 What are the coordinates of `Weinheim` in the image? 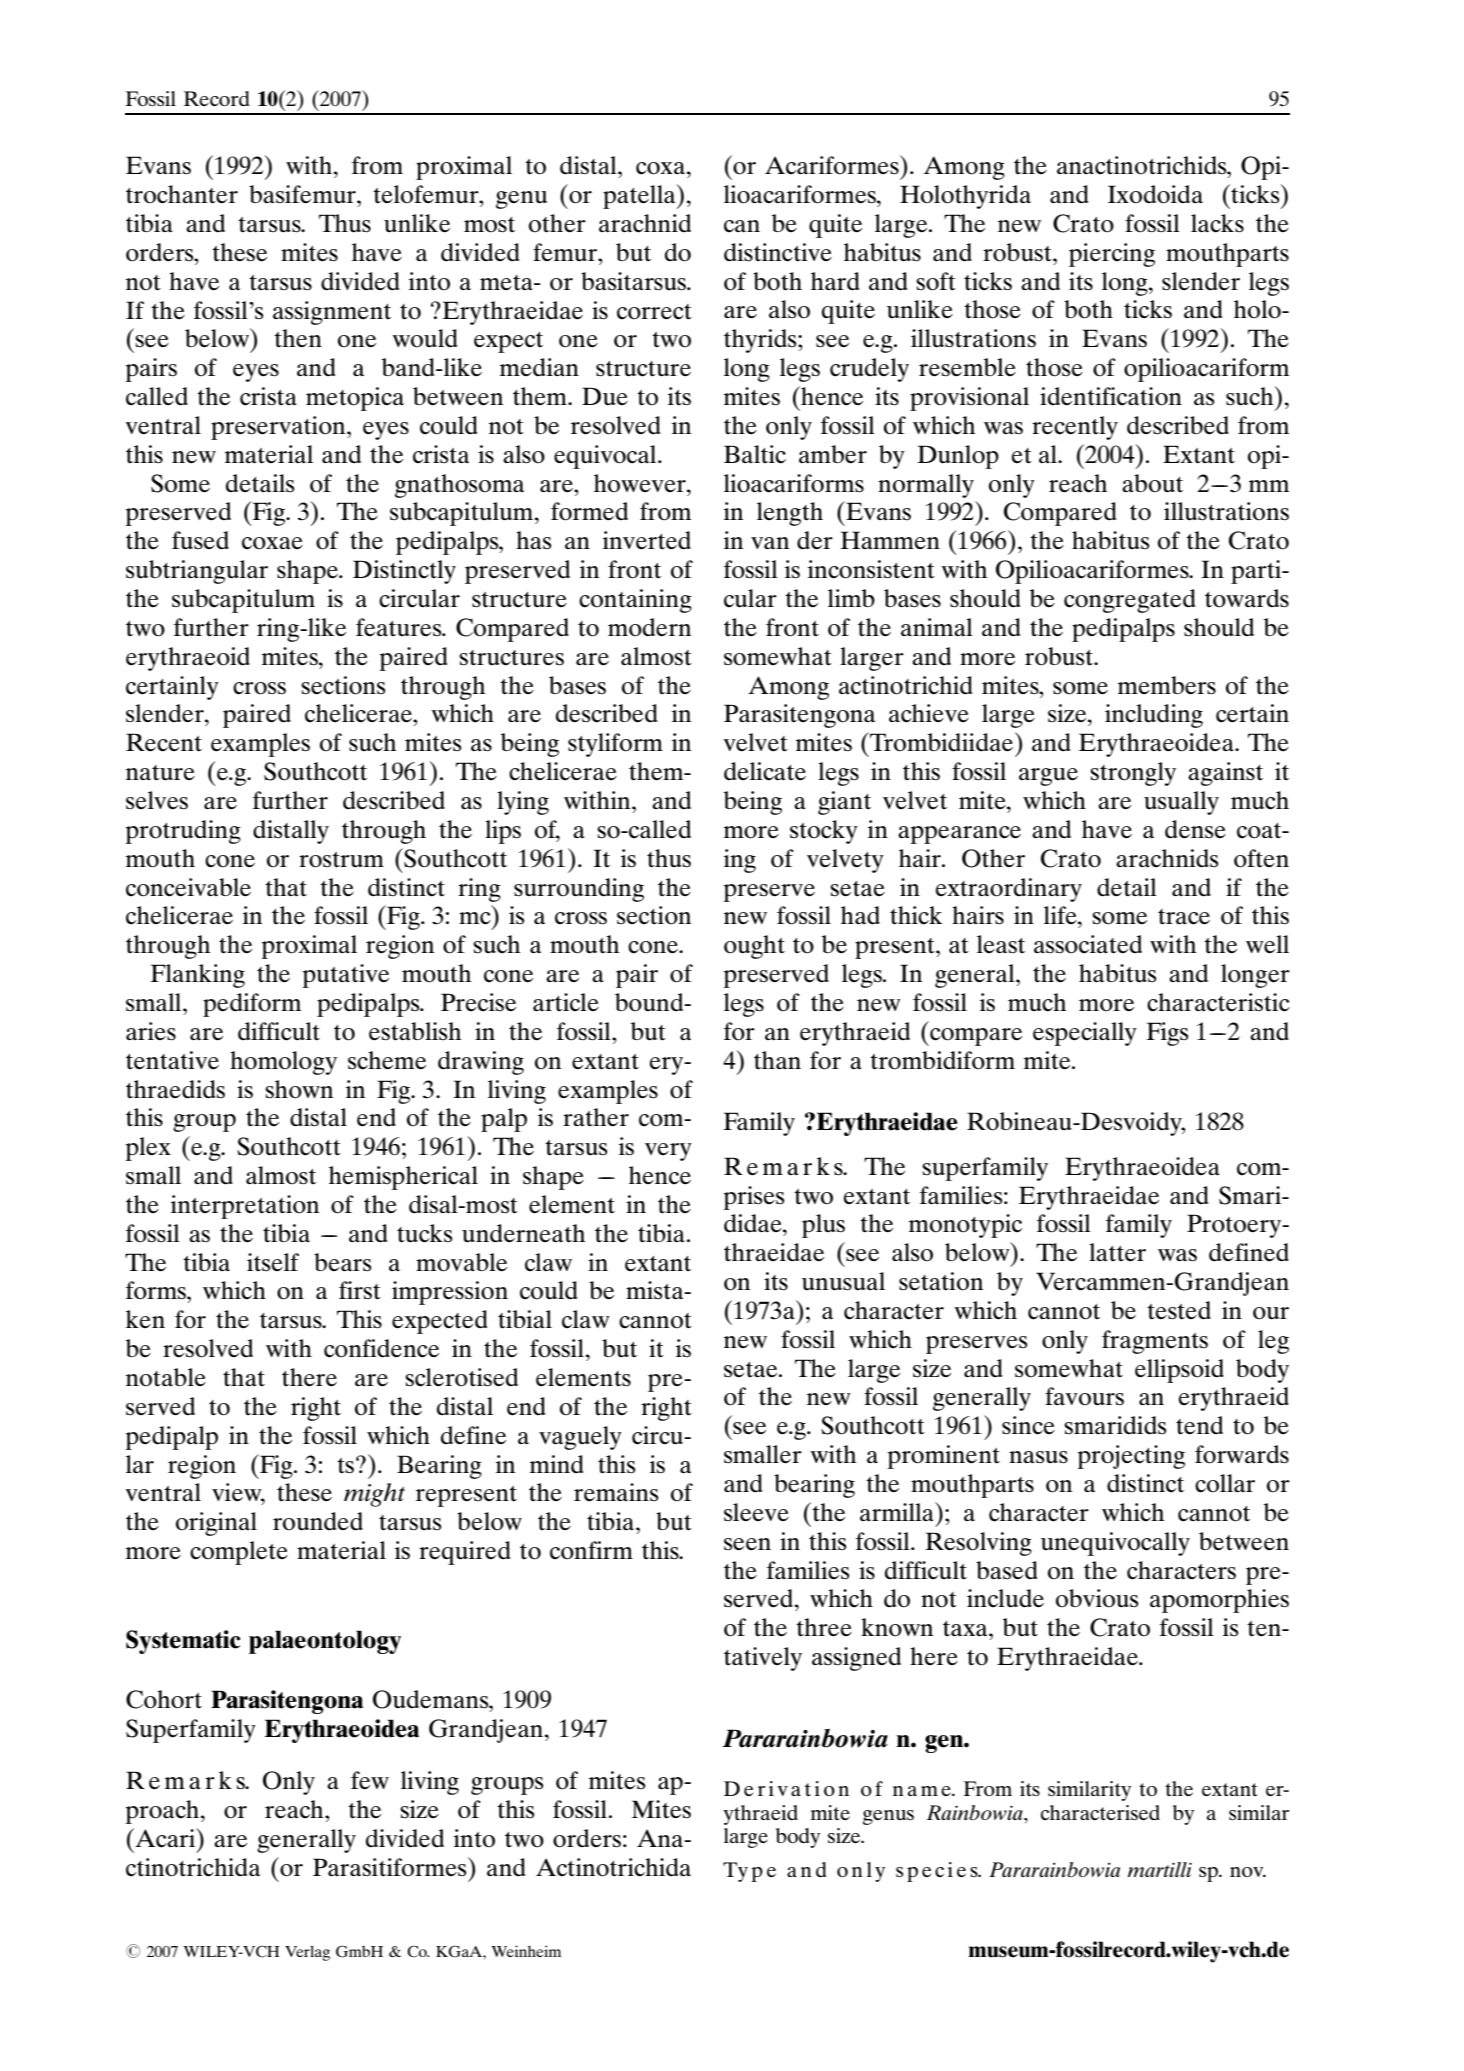 It's located at (526, 1951).
